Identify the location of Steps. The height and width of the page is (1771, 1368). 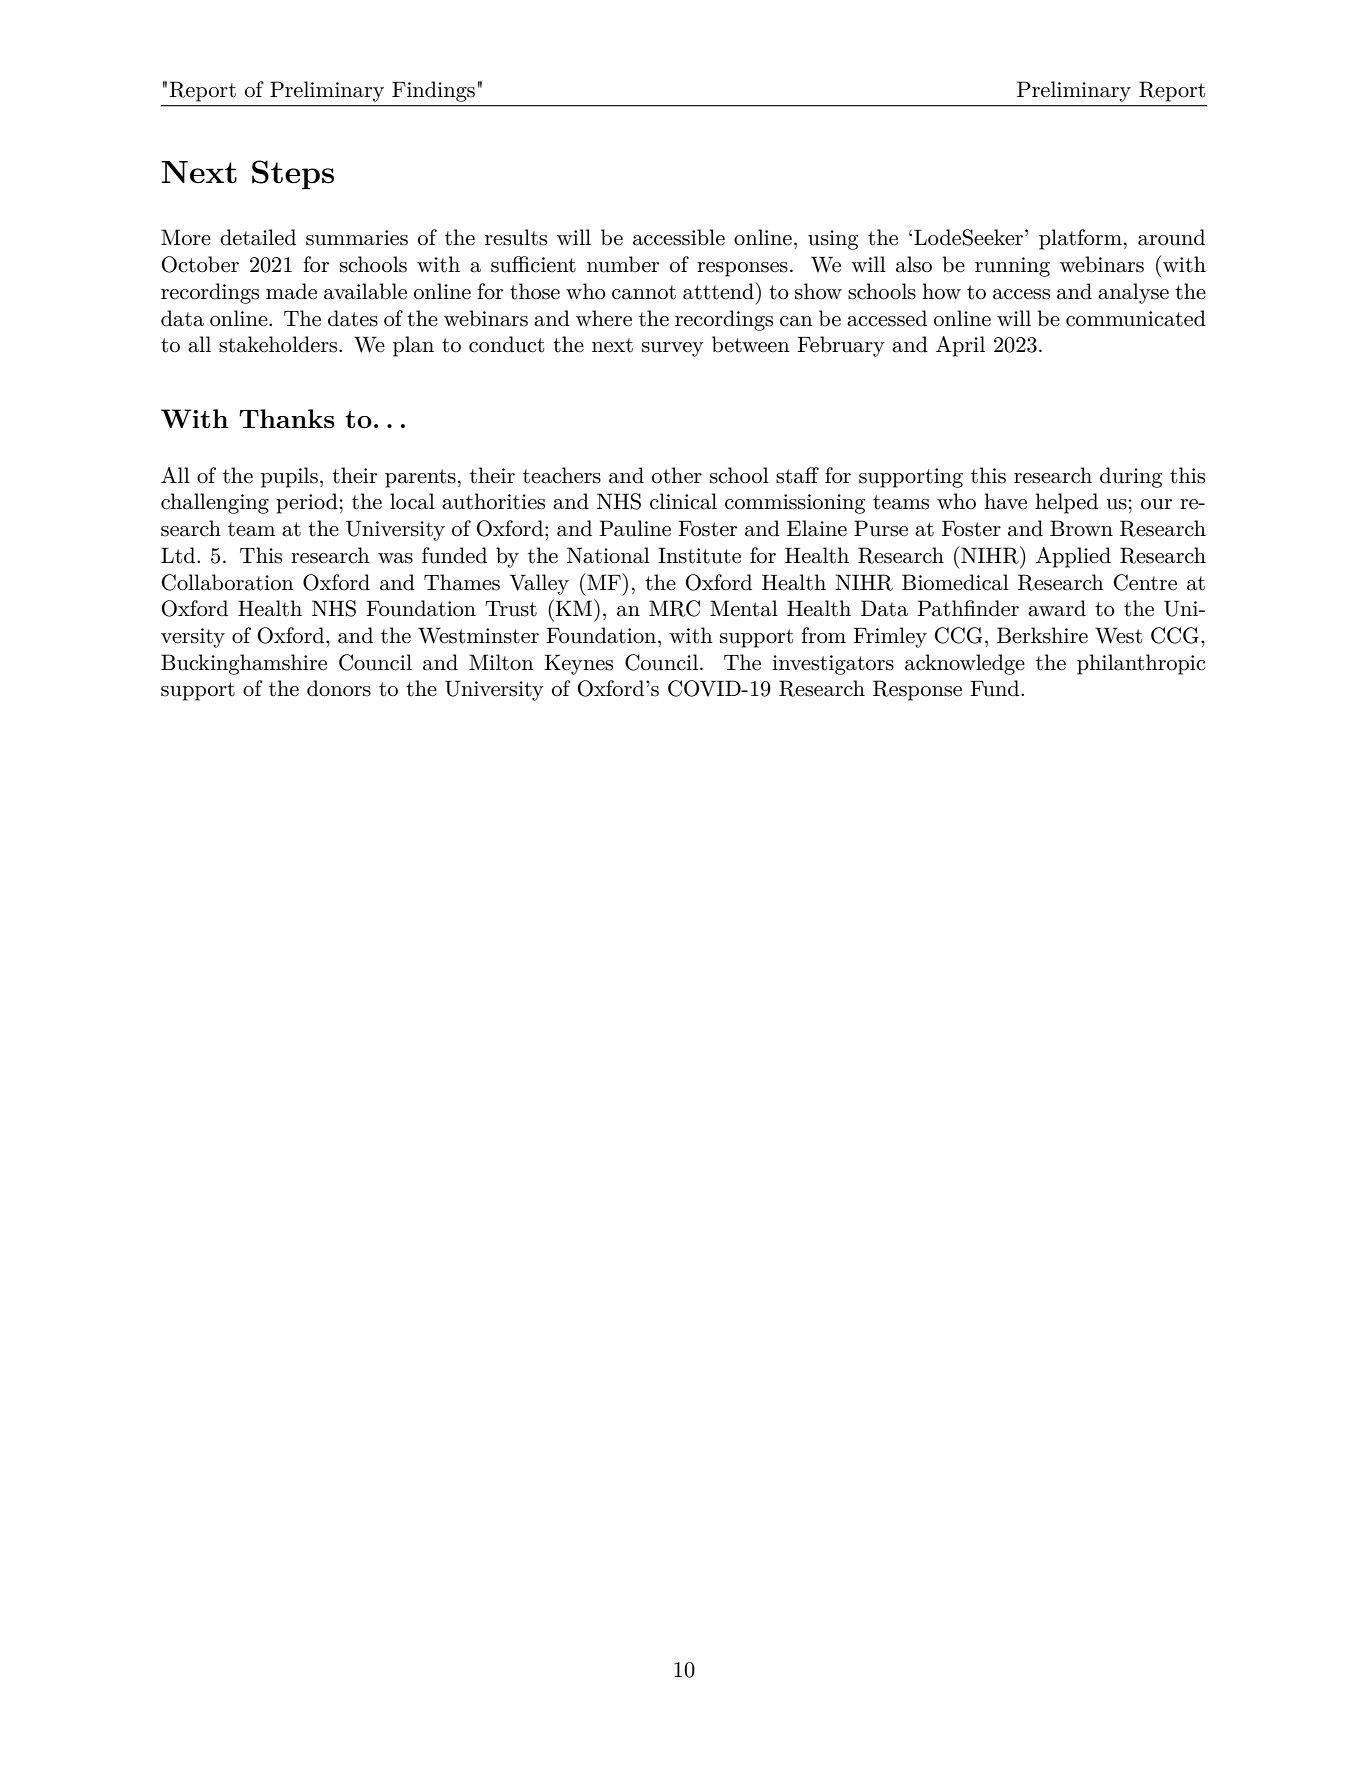
(293, 175).
